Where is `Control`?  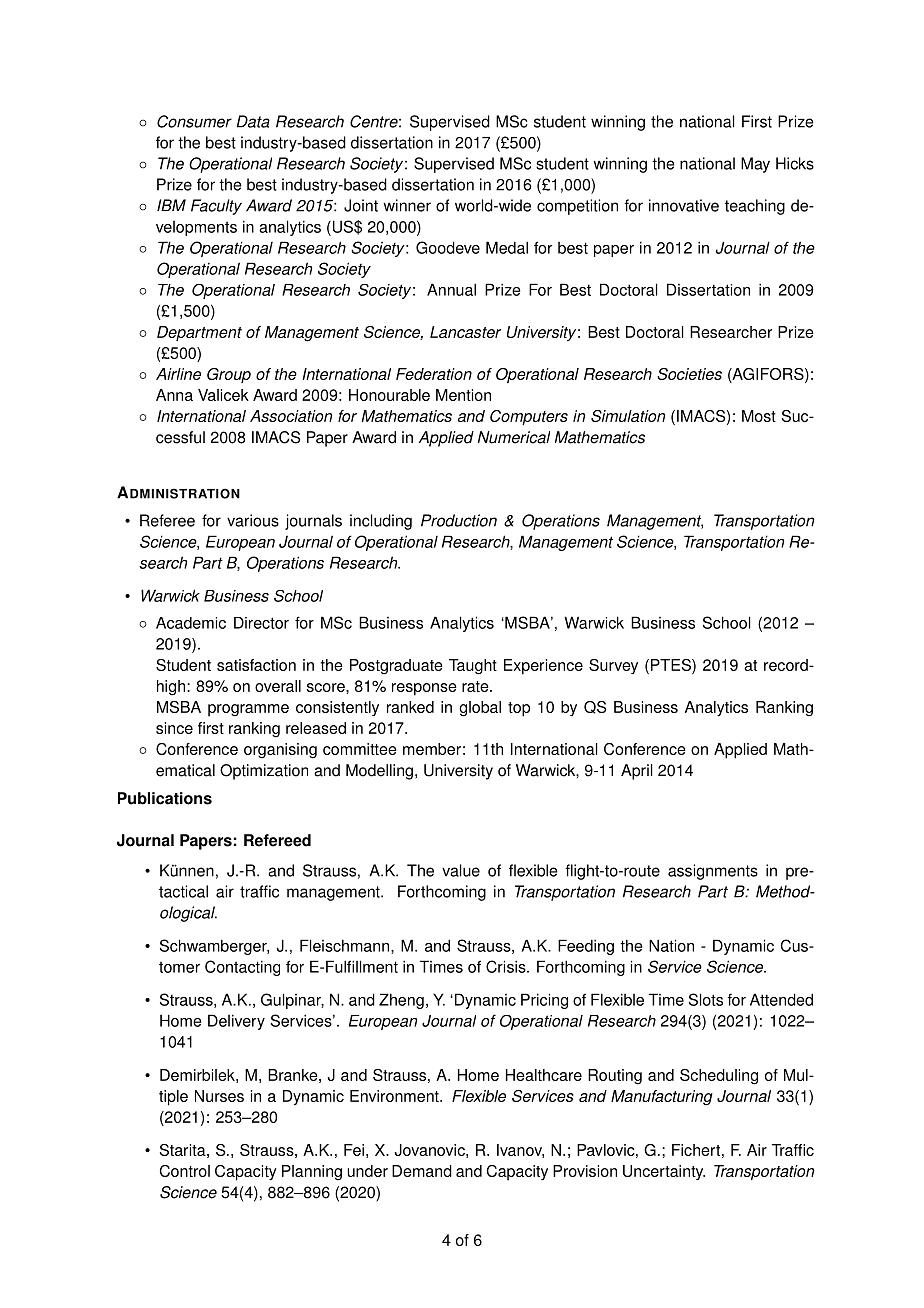
Control is located at coordinates (185, 1171).
